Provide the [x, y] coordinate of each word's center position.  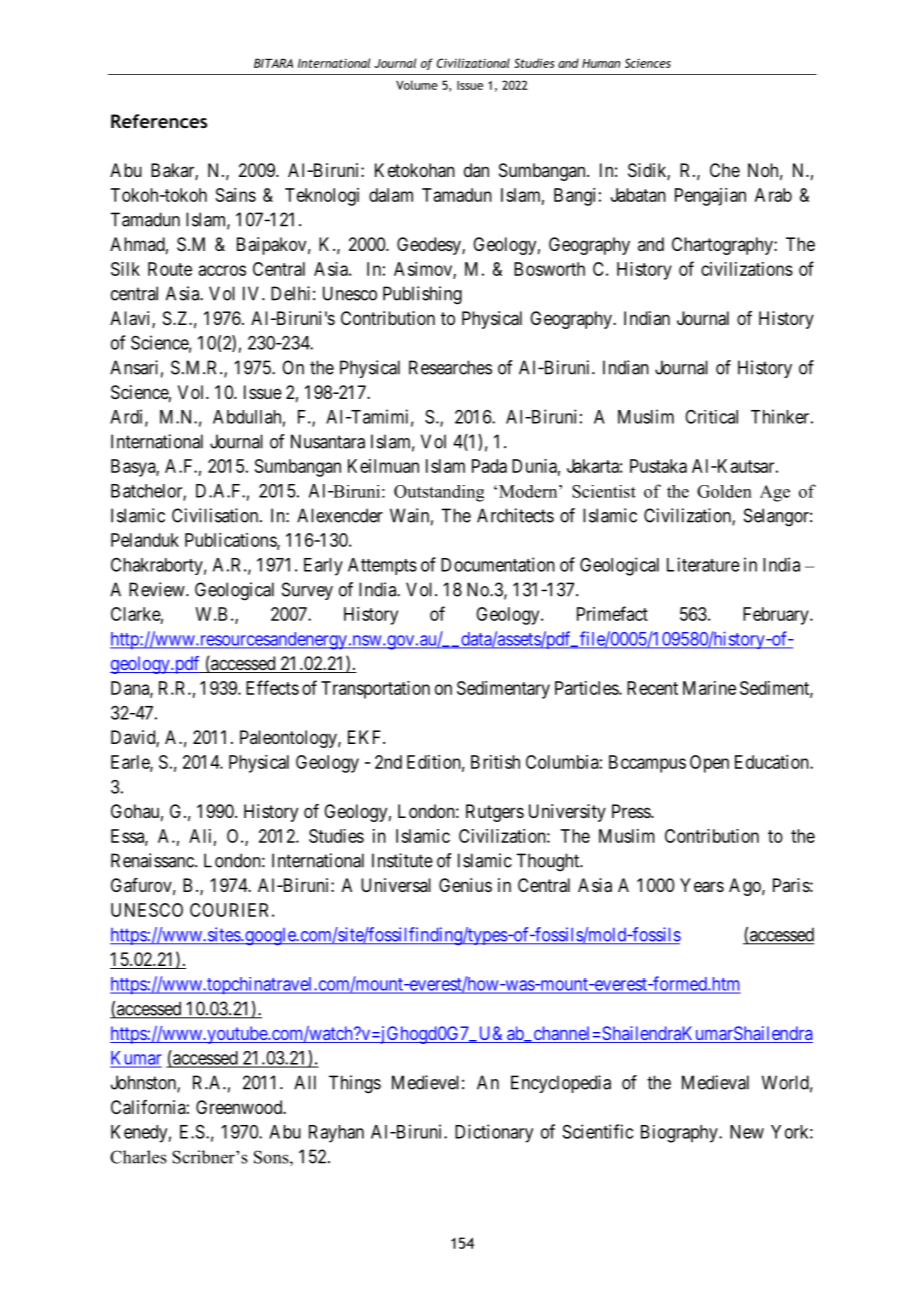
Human [601, 63]
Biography [680, 1134]
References [159, 121]
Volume [417, 85]
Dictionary [494, 1133]
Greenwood [240, 1107]
